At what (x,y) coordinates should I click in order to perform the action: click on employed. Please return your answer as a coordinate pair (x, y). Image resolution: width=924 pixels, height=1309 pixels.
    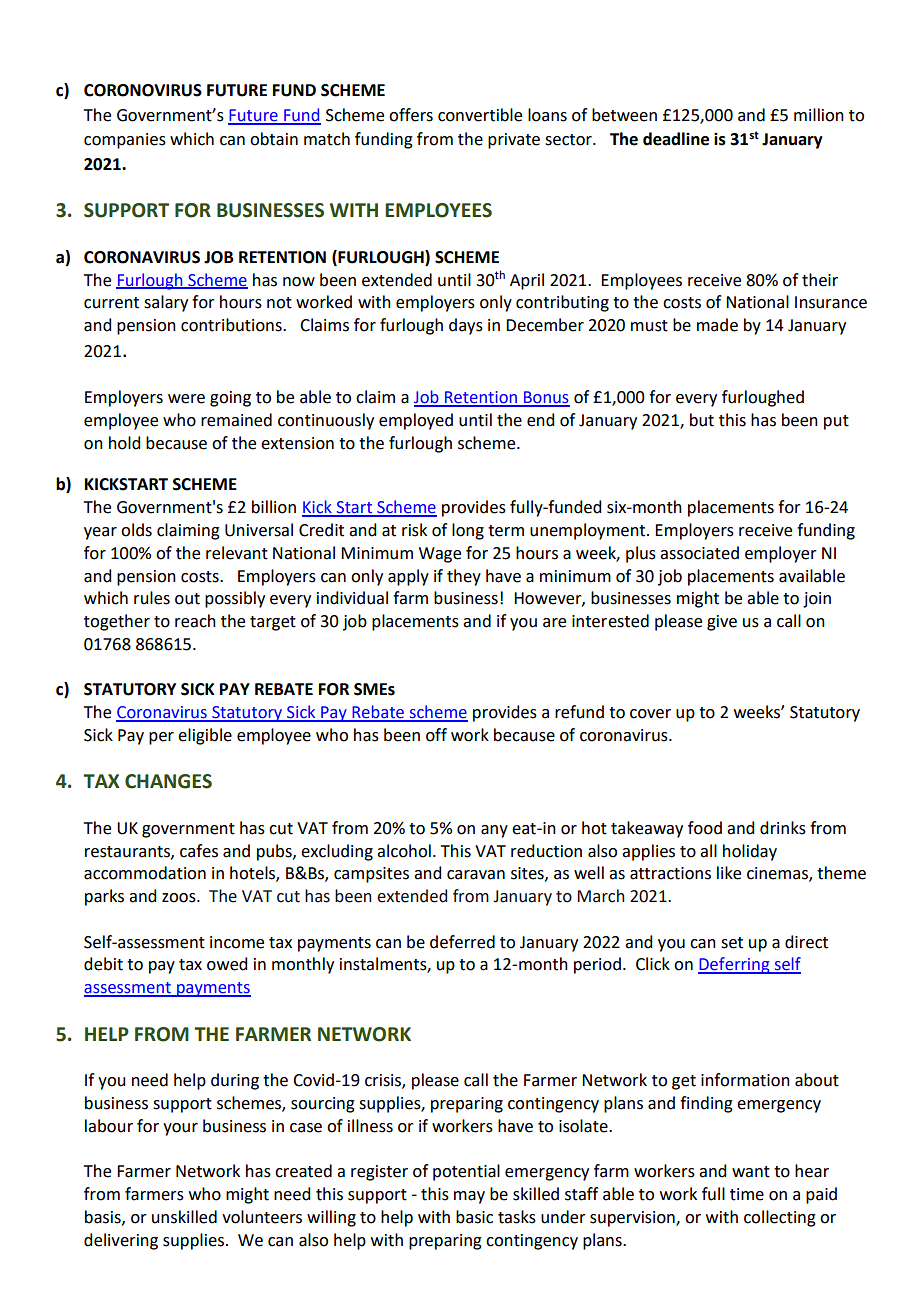
    Looking at the image, I should click on (416, 421).
